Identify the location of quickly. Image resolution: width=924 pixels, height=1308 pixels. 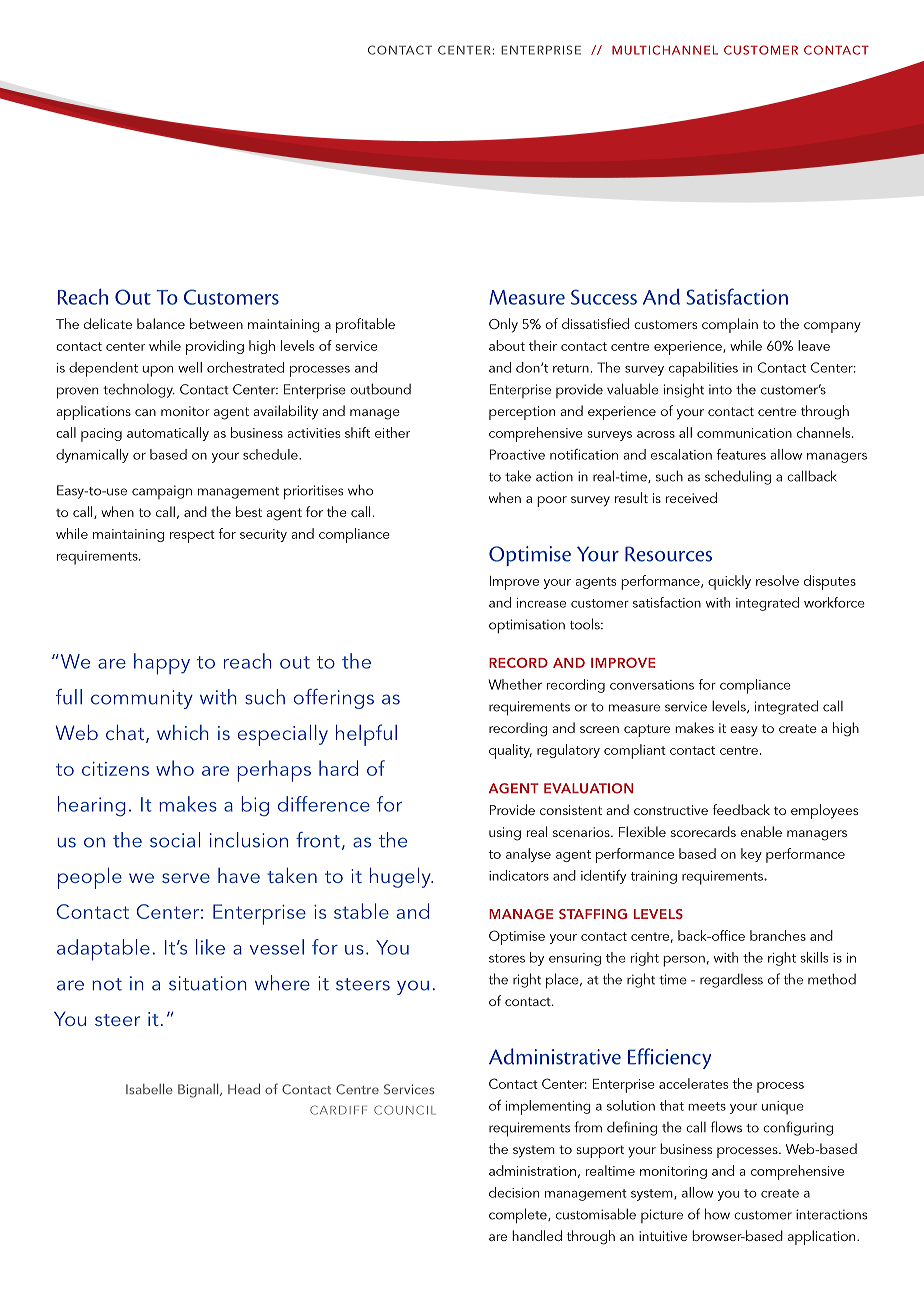
(729, 582).
